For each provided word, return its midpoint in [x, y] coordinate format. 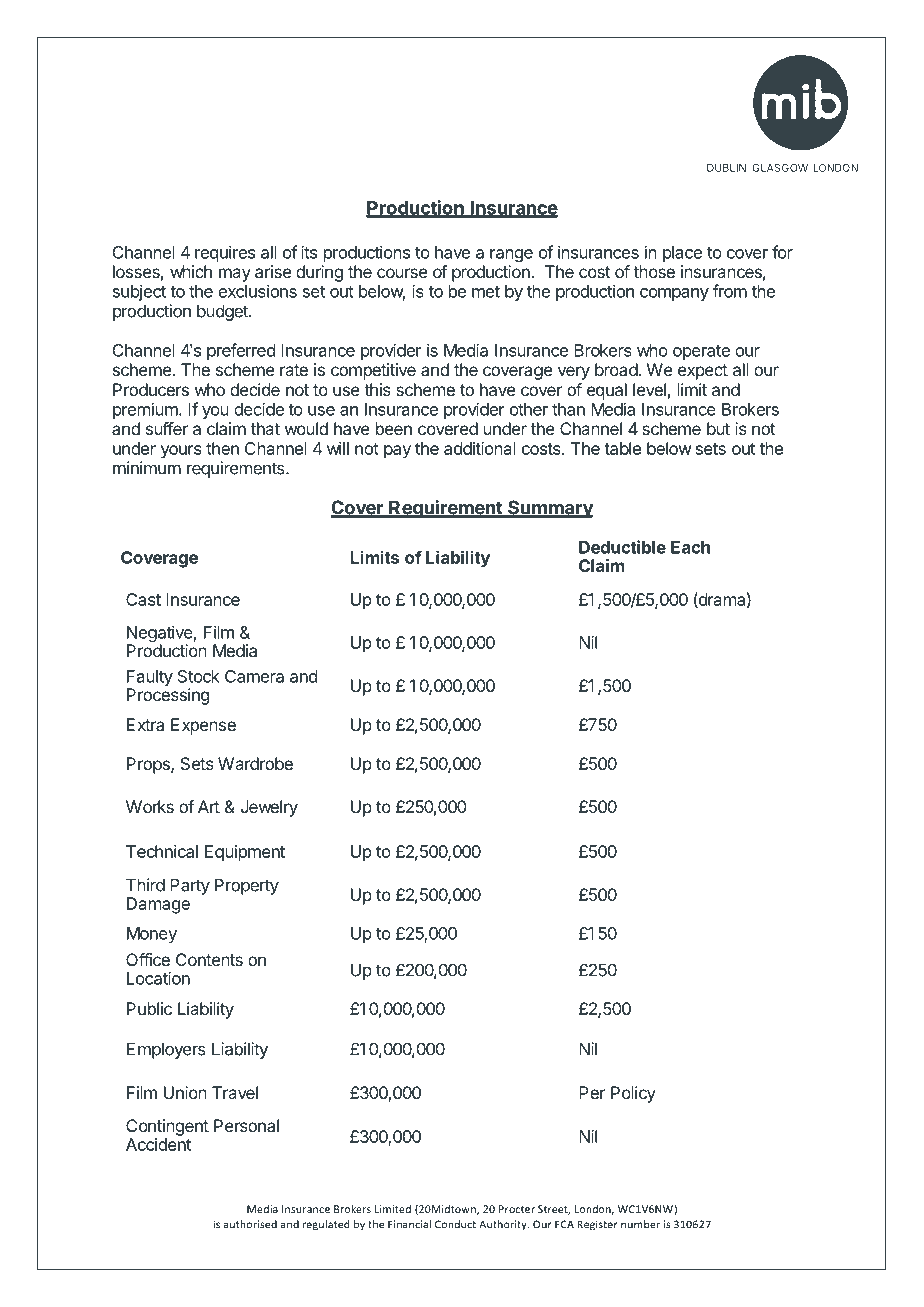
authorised [250, 1224]
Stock [199, 676]
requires [225, 253]
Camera [254, 676]
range [511, 255]
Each [690, 547]
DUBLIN [726, 168]
